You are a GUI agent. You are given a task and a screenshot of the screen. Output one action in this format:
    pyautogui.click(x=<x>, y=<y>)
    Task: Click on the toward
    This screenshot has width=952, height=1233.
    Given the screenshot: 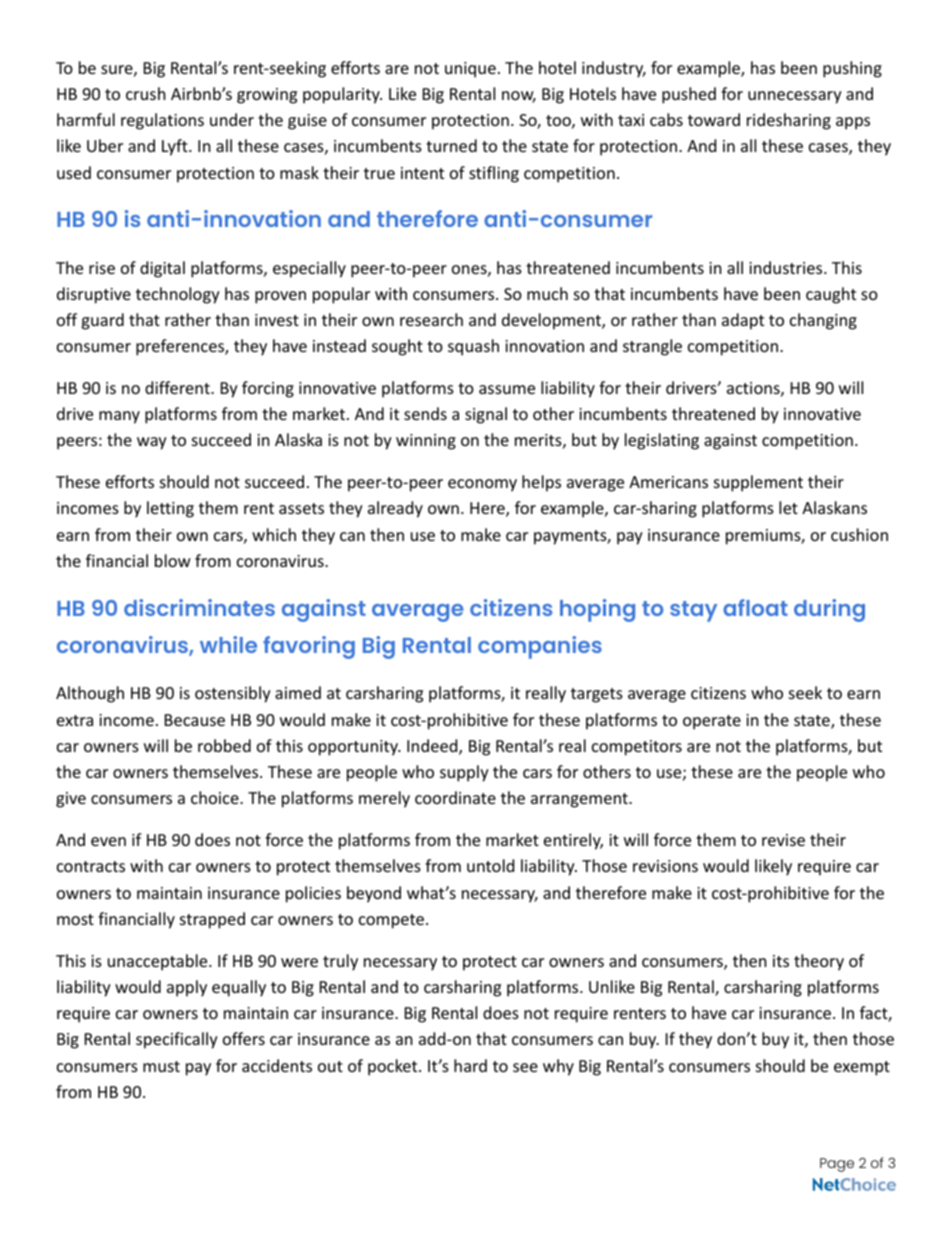 What is the action you would take?
    pyautogui.click(x=714, y=119)
